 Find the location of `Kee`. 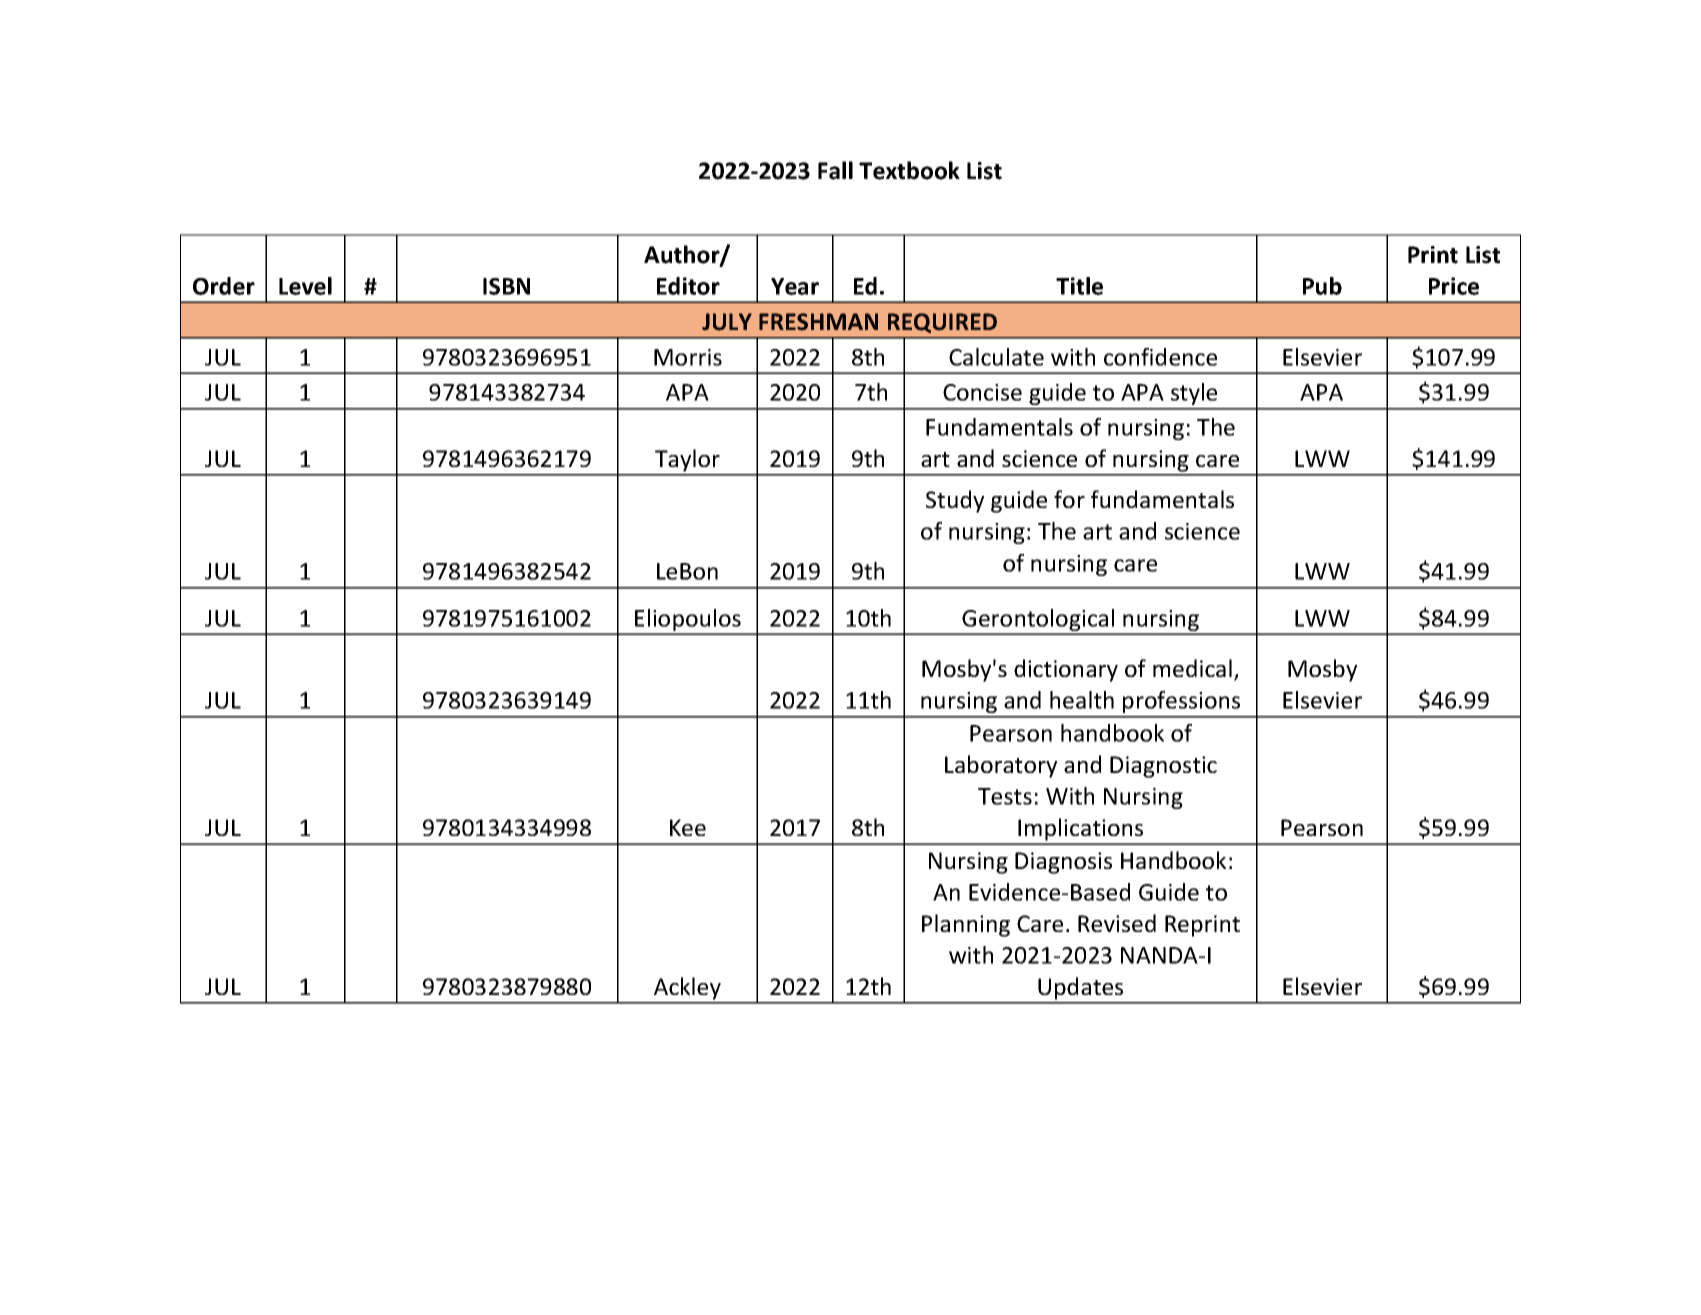

Kee is located at coordinates (688, 827).
